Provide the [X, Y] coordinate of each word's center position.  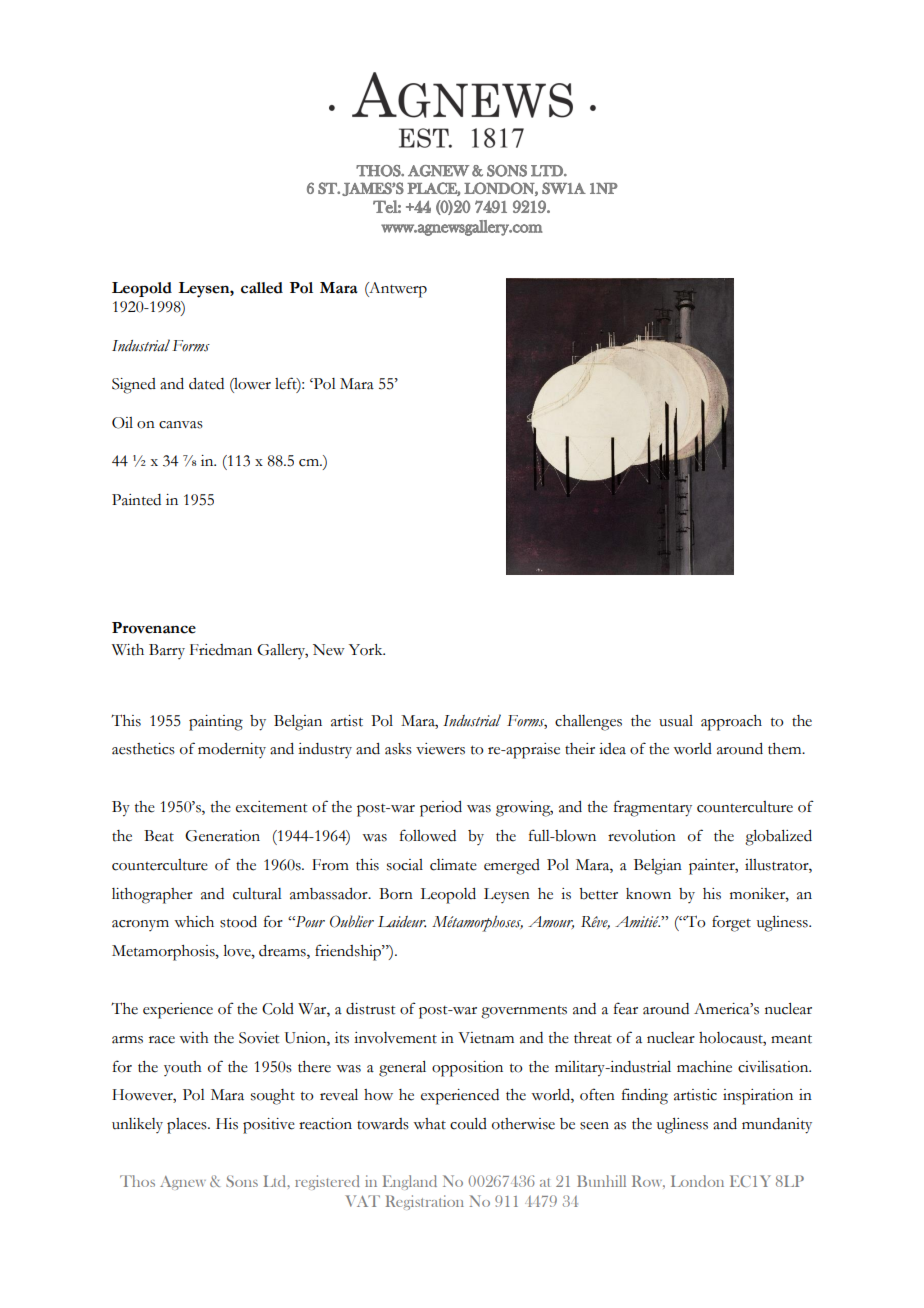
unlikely [137, 1125]
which [194, 922]
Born [396, 894]
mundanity [777, 1126]
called [262, 288]
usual [676, 721]
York [367, 650]
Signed [134, 386]
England [410, 1182]
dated [206, 384]
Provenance [154, 628]
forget [731, 923]
